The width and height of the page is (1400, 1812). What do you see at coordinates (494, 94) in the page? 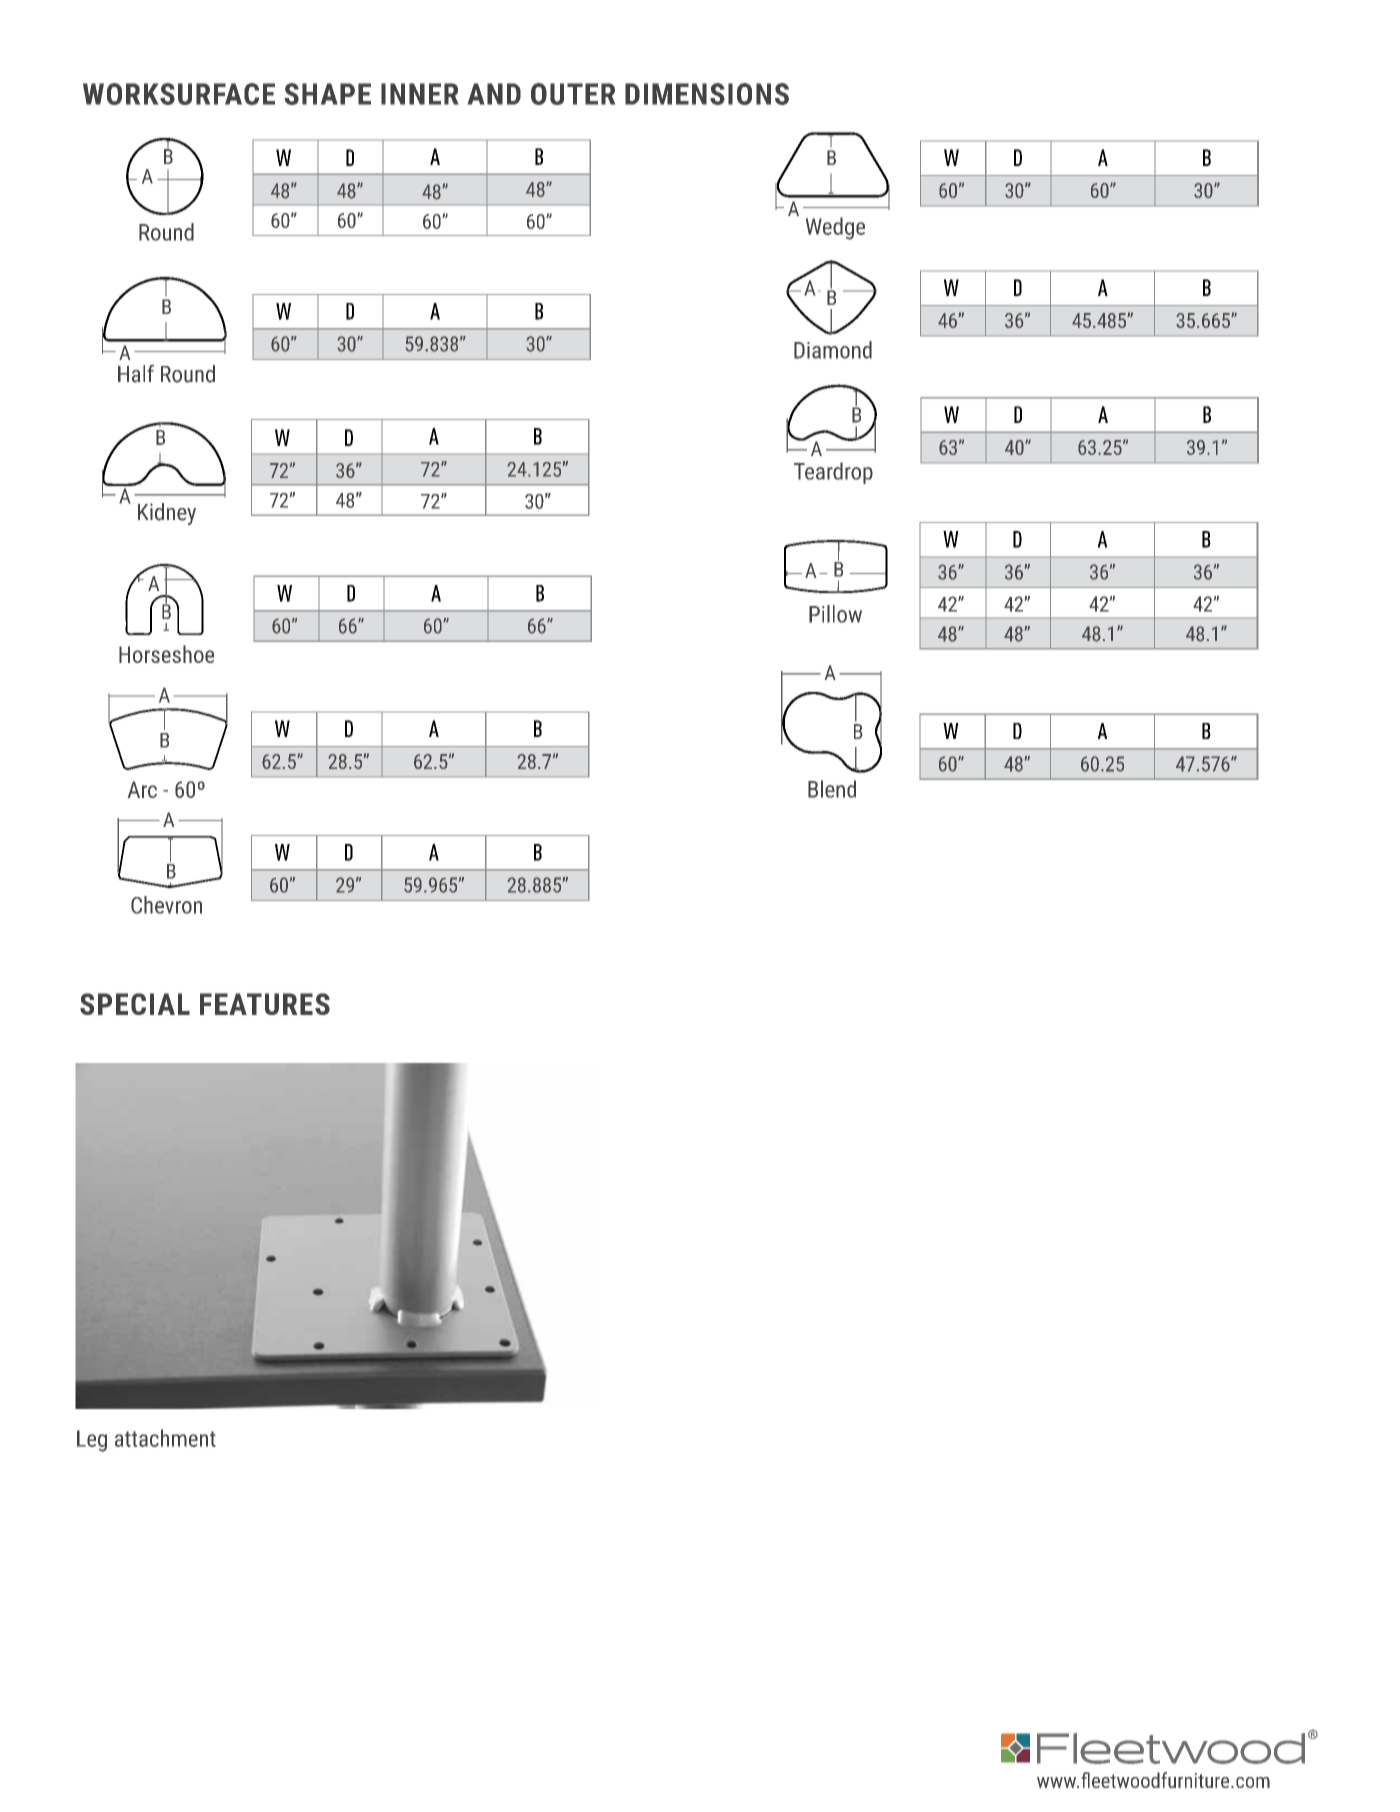
I see `AND` at bounding box center [494, 94].
